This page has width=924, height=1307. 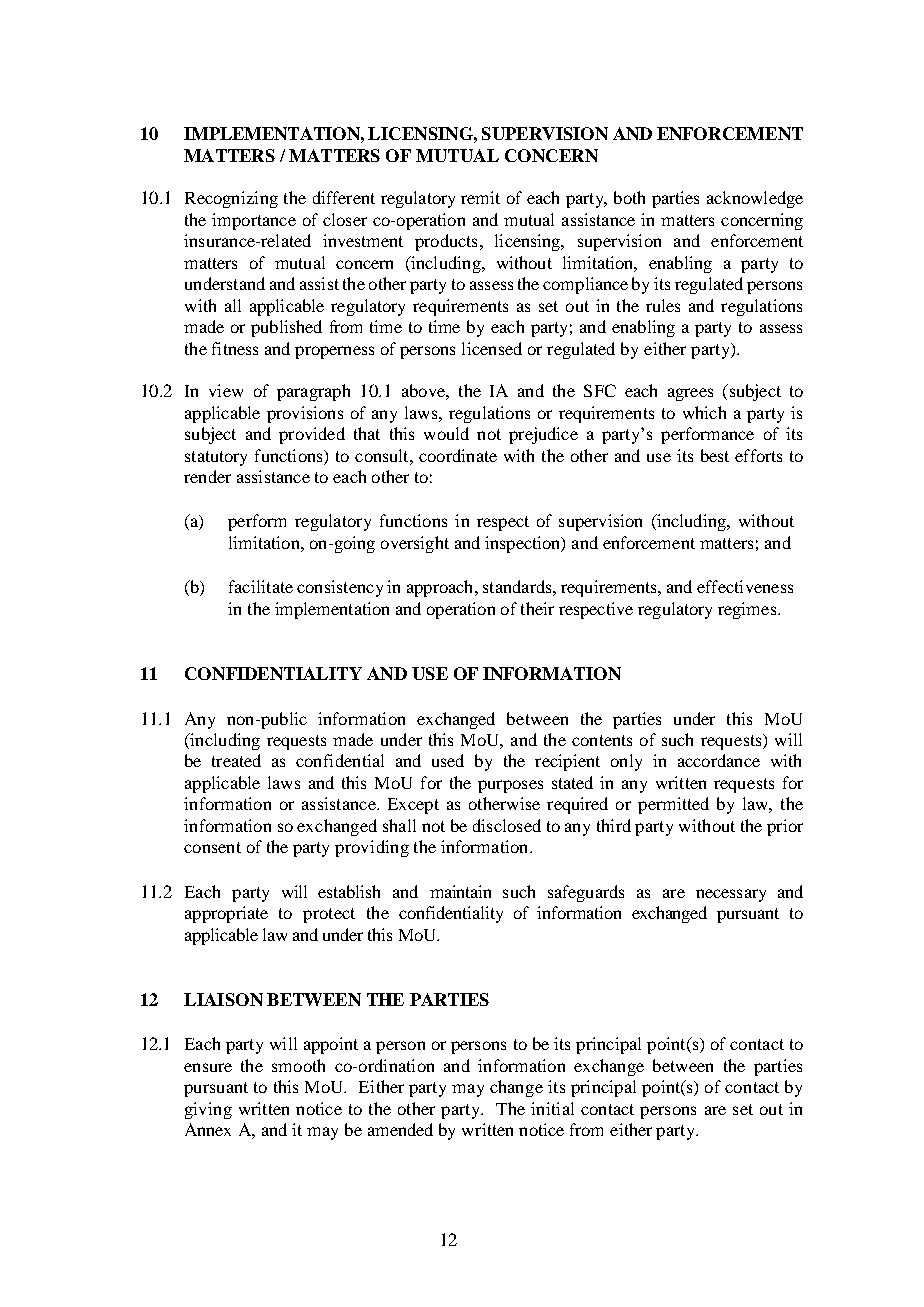 I want to click on disclosed, so click(x=507, y=825).
